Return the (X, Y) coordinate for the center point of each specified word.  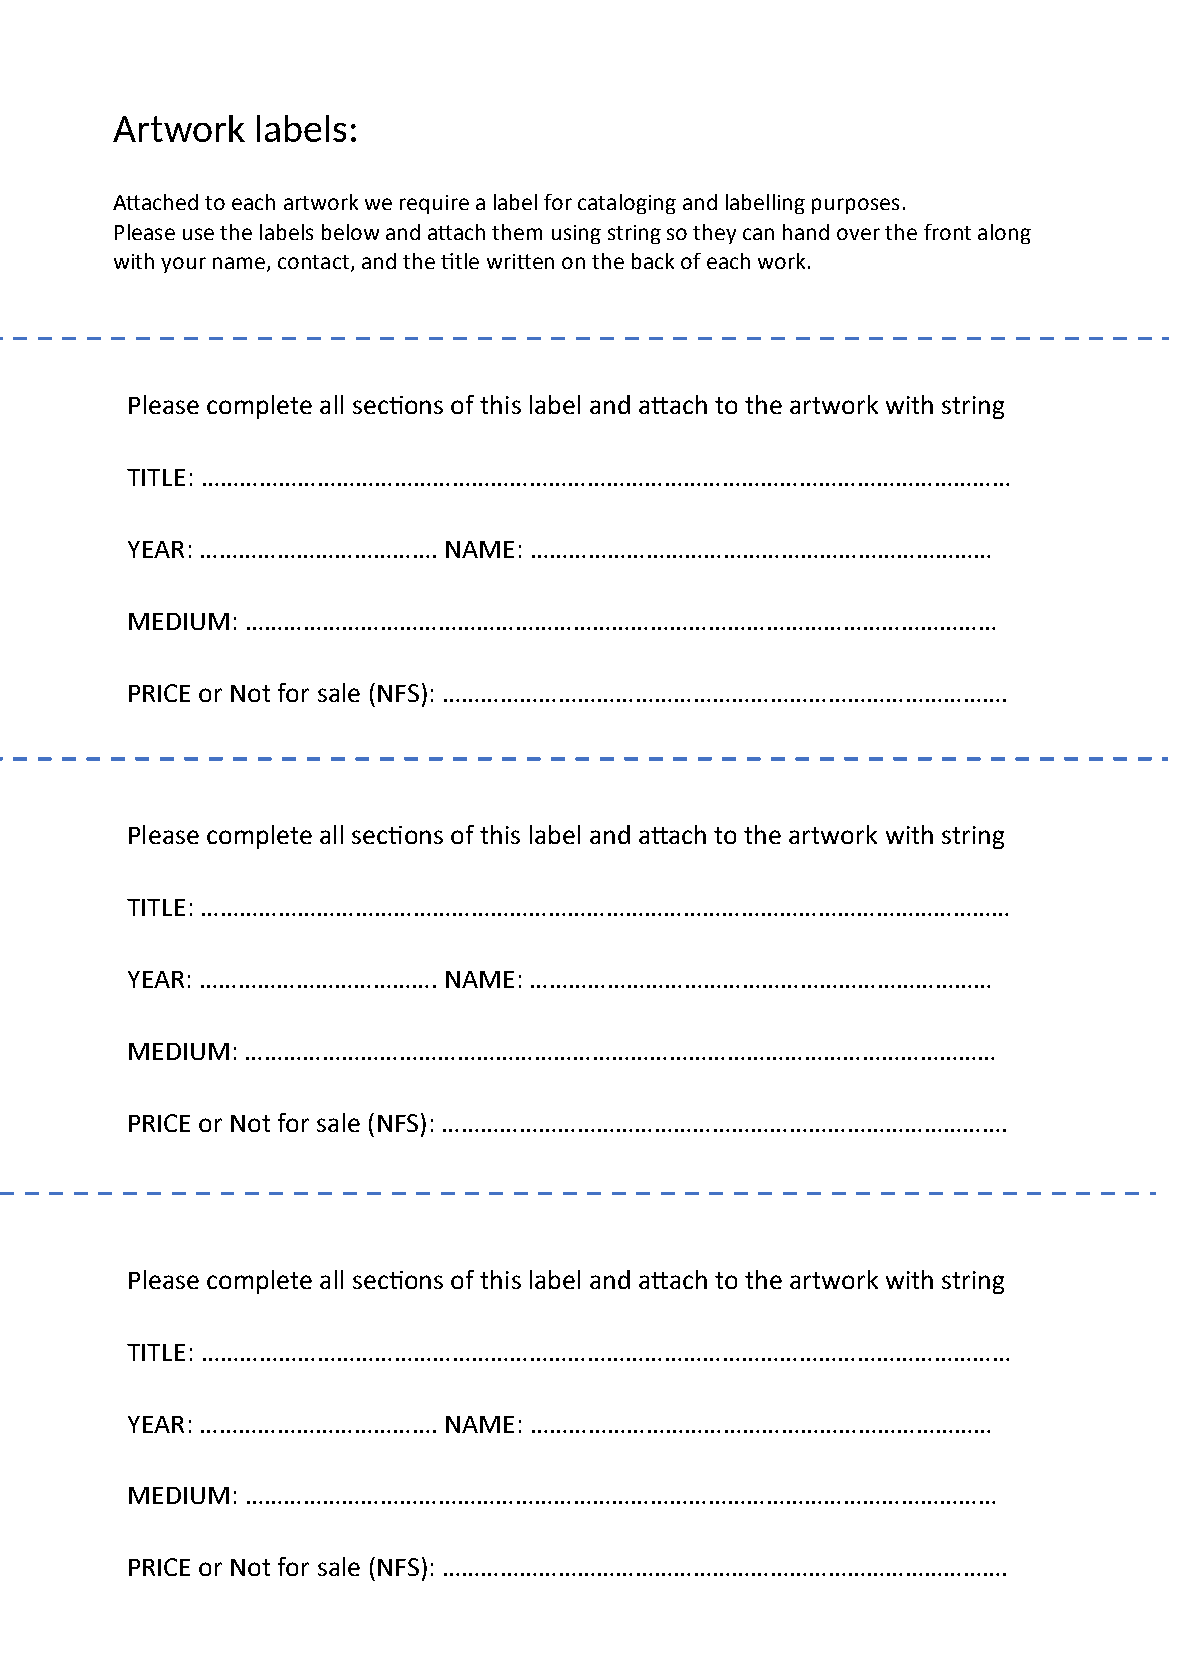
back (653, 261)
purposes (855, 206)
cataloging (627, 204)
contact (315, 263)
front (947, 232)
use (198, 234)
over (858, 234)
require (434, 204)
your (183, 265)
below (350, 232)
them (517, 232)
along (1004, 234)
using (576, 234)
